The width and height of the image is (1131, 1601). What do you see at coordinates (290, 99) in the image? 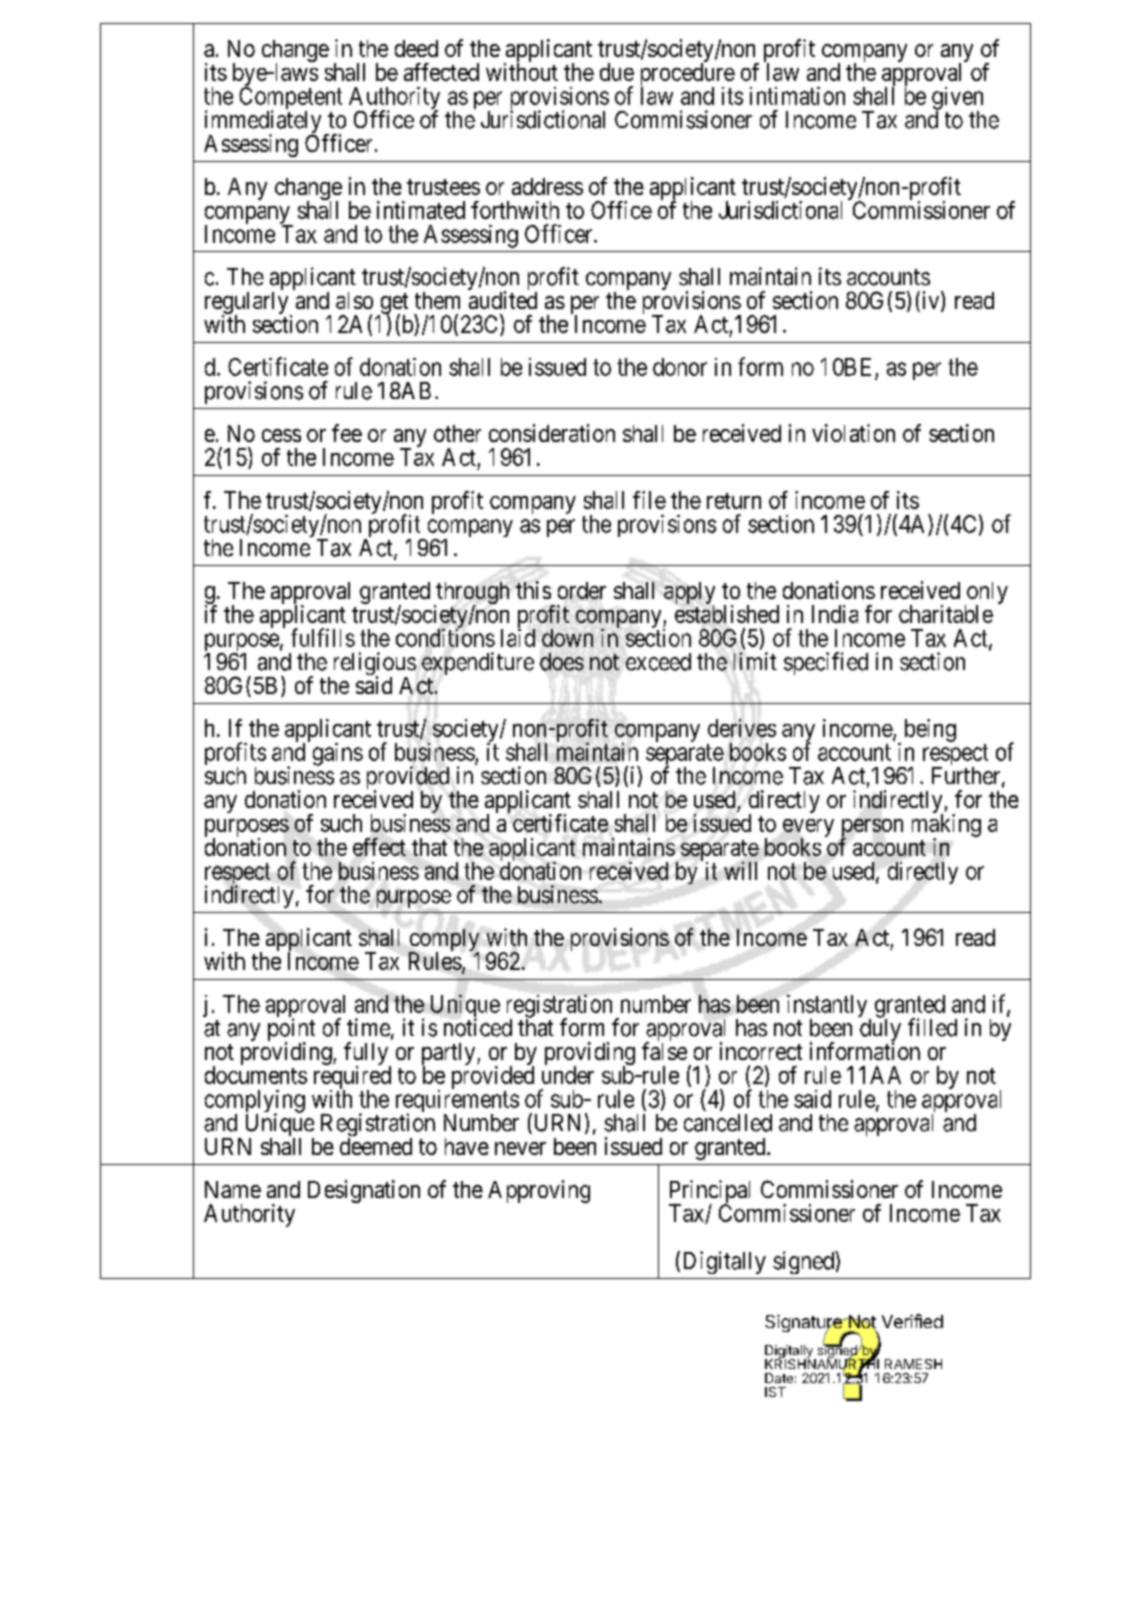
I see `Competent` at bounding box center [290, 99].
